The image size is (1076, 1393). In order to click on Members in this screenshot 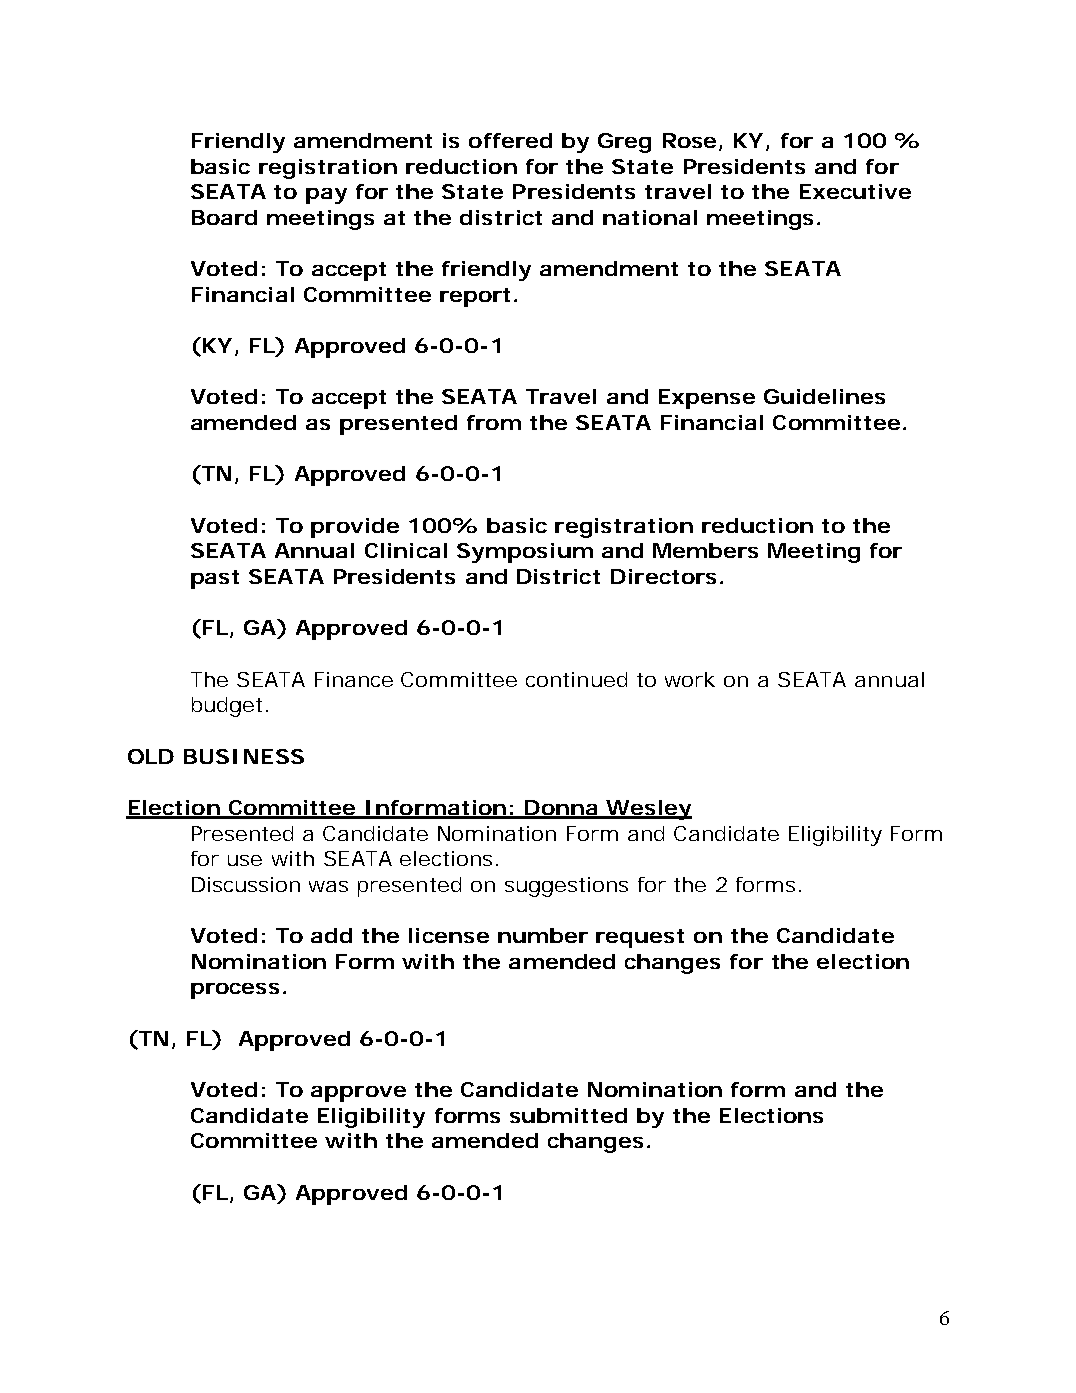, I will do `click(705, 550)`.
